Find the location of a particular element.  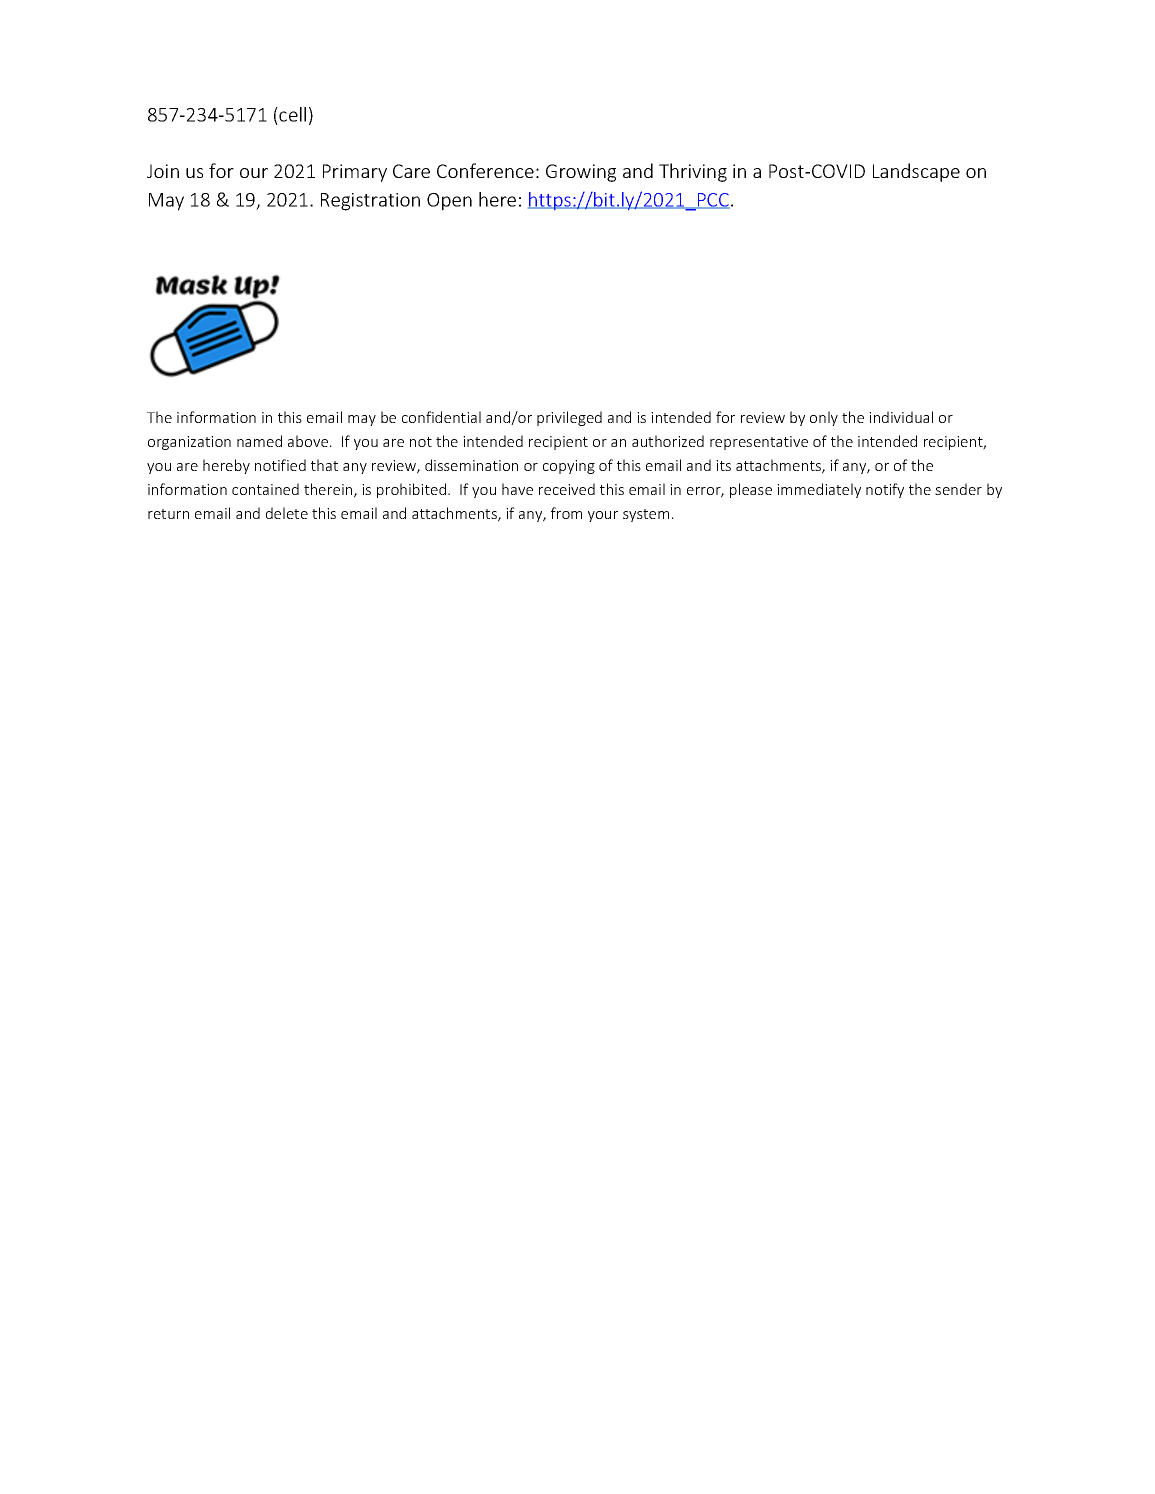

Growing is located at coordinates (581, 173).
